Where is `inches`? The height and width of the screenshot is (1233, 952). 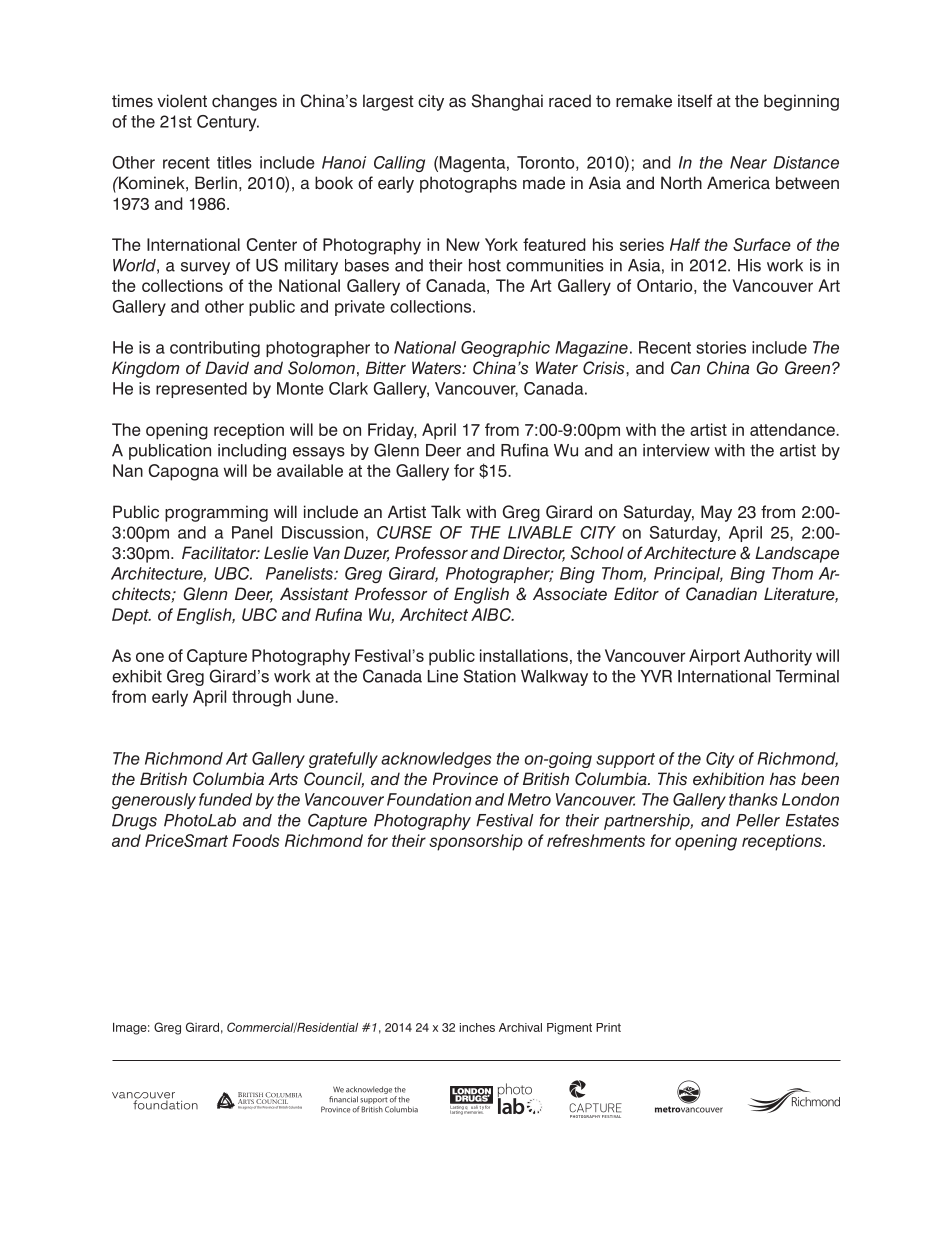 inches is located at coordinates (477, 1027).
